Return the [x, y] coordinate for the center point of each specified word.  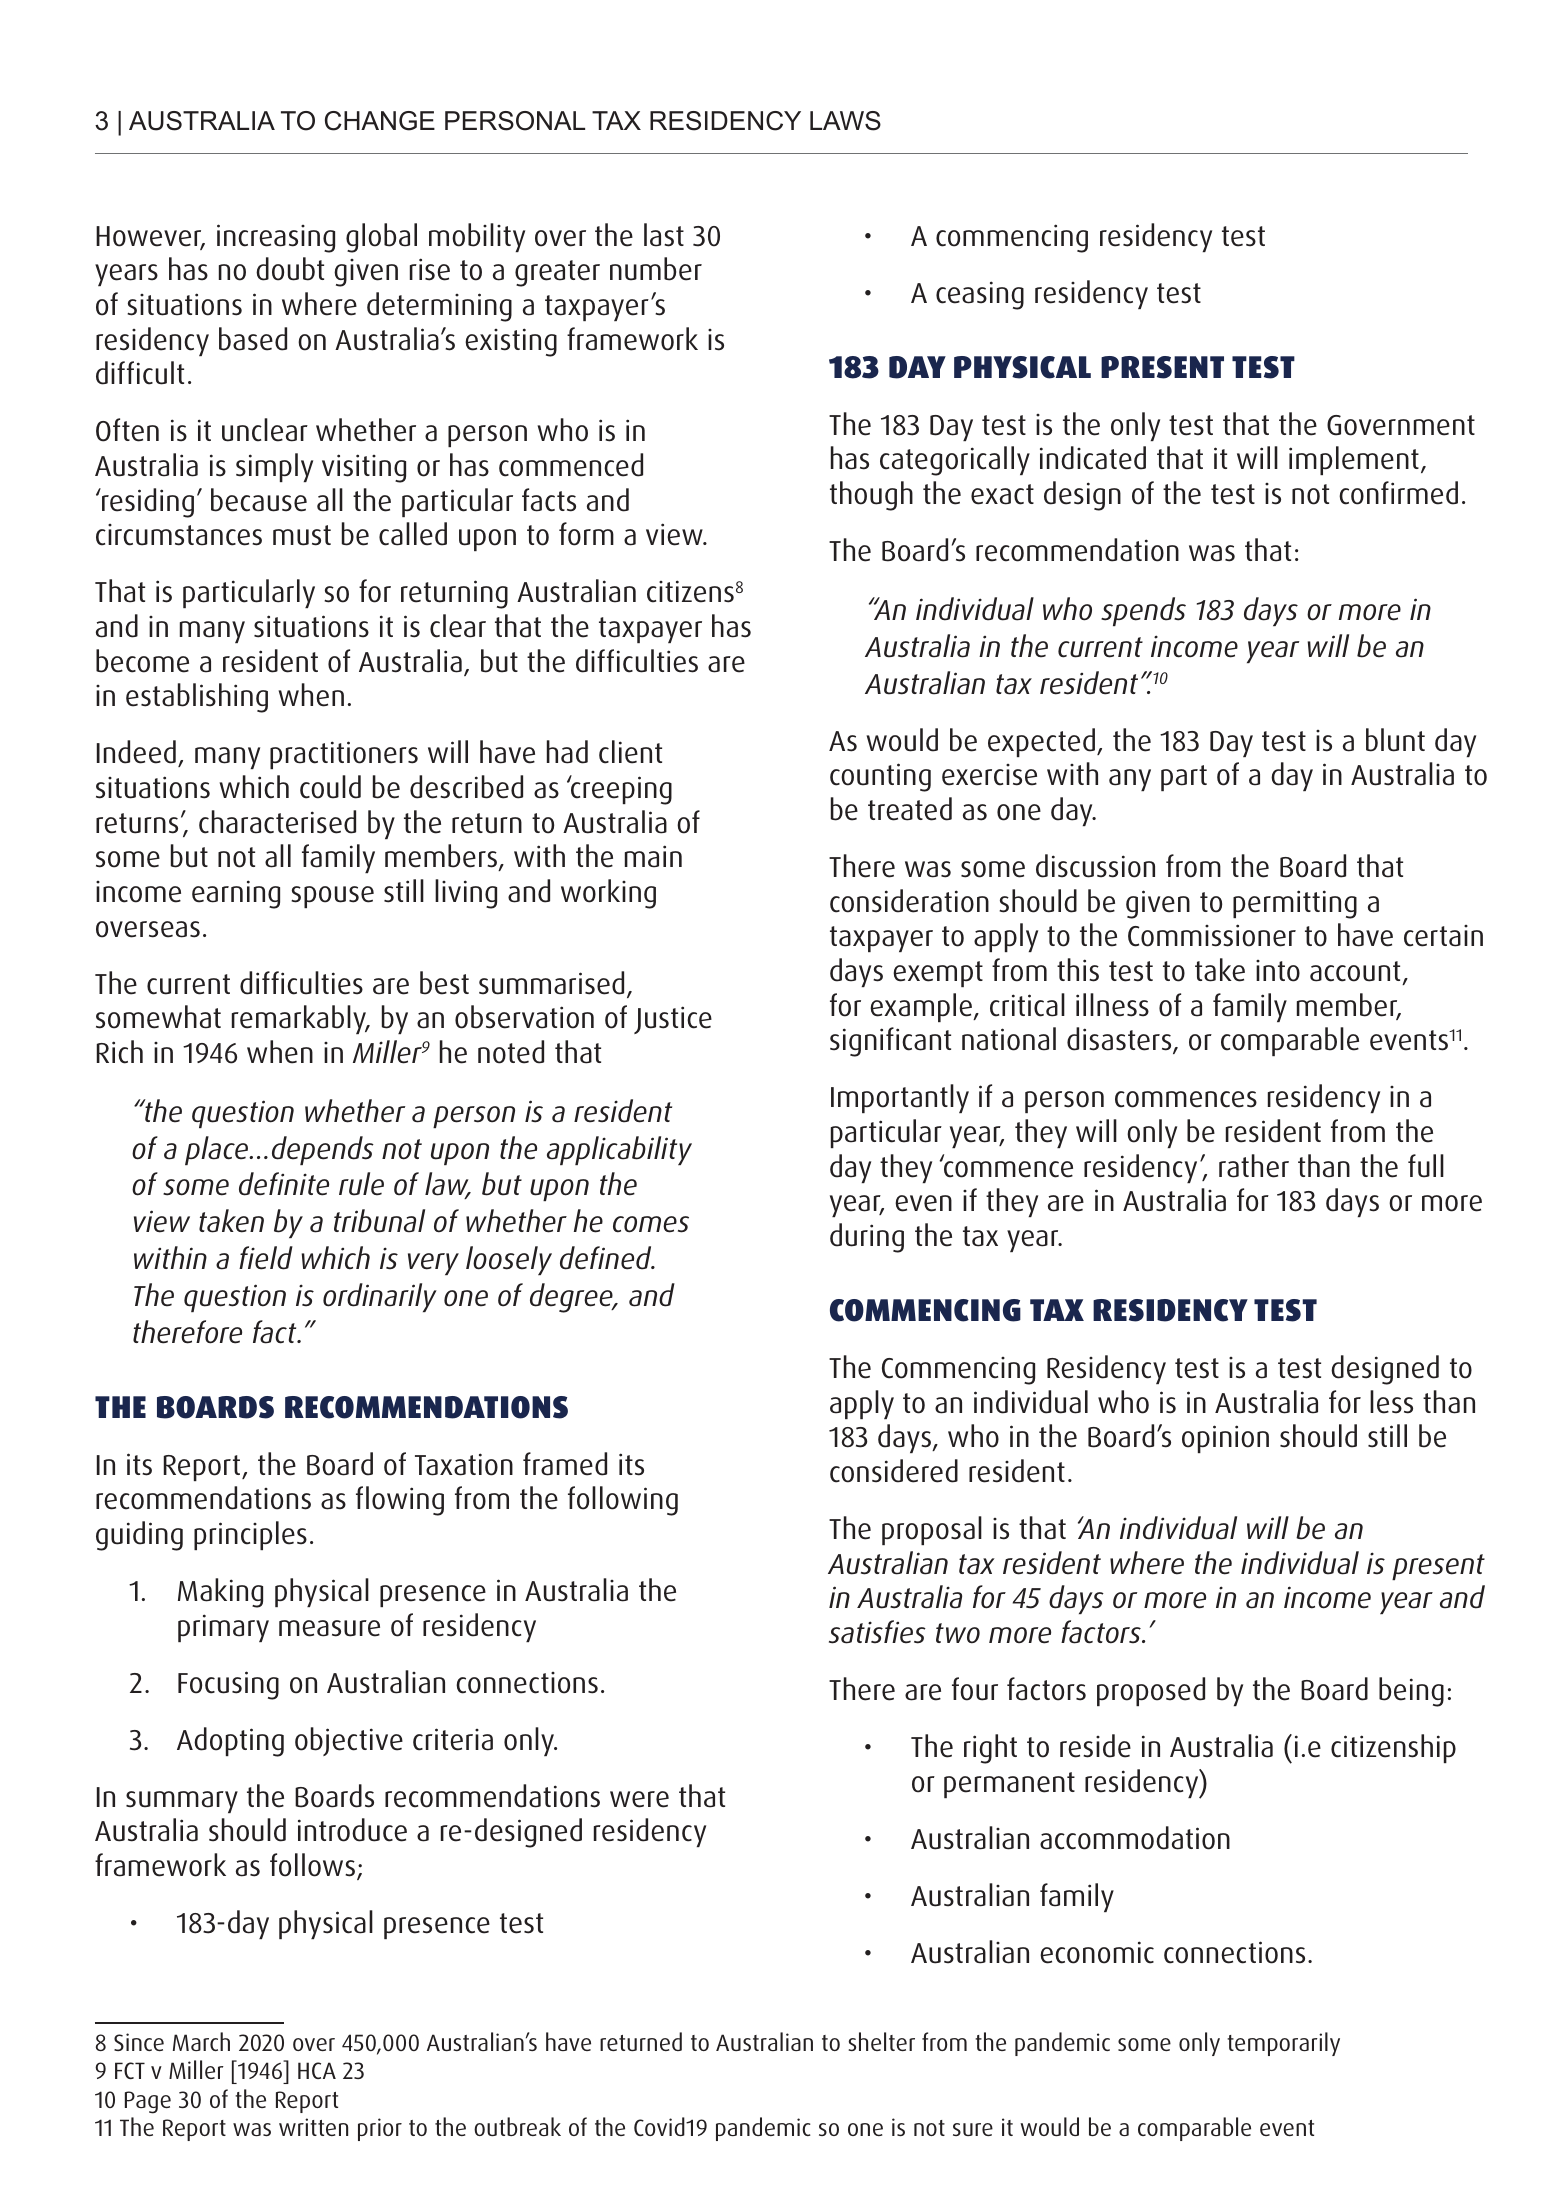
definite [284, 1184]
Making [220, 1593]
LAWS [845, 121]
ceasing [980, 295]
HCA [317, 2070]
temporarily [1283, 2044]
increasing [276, 238]
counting [880, 777]
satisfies [877, 1632]
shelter [881, 2041]
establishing [197, 698]
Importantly [900, 1098]
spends [1143, 611]
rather [1254, 1166]
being [1411, 1692]
